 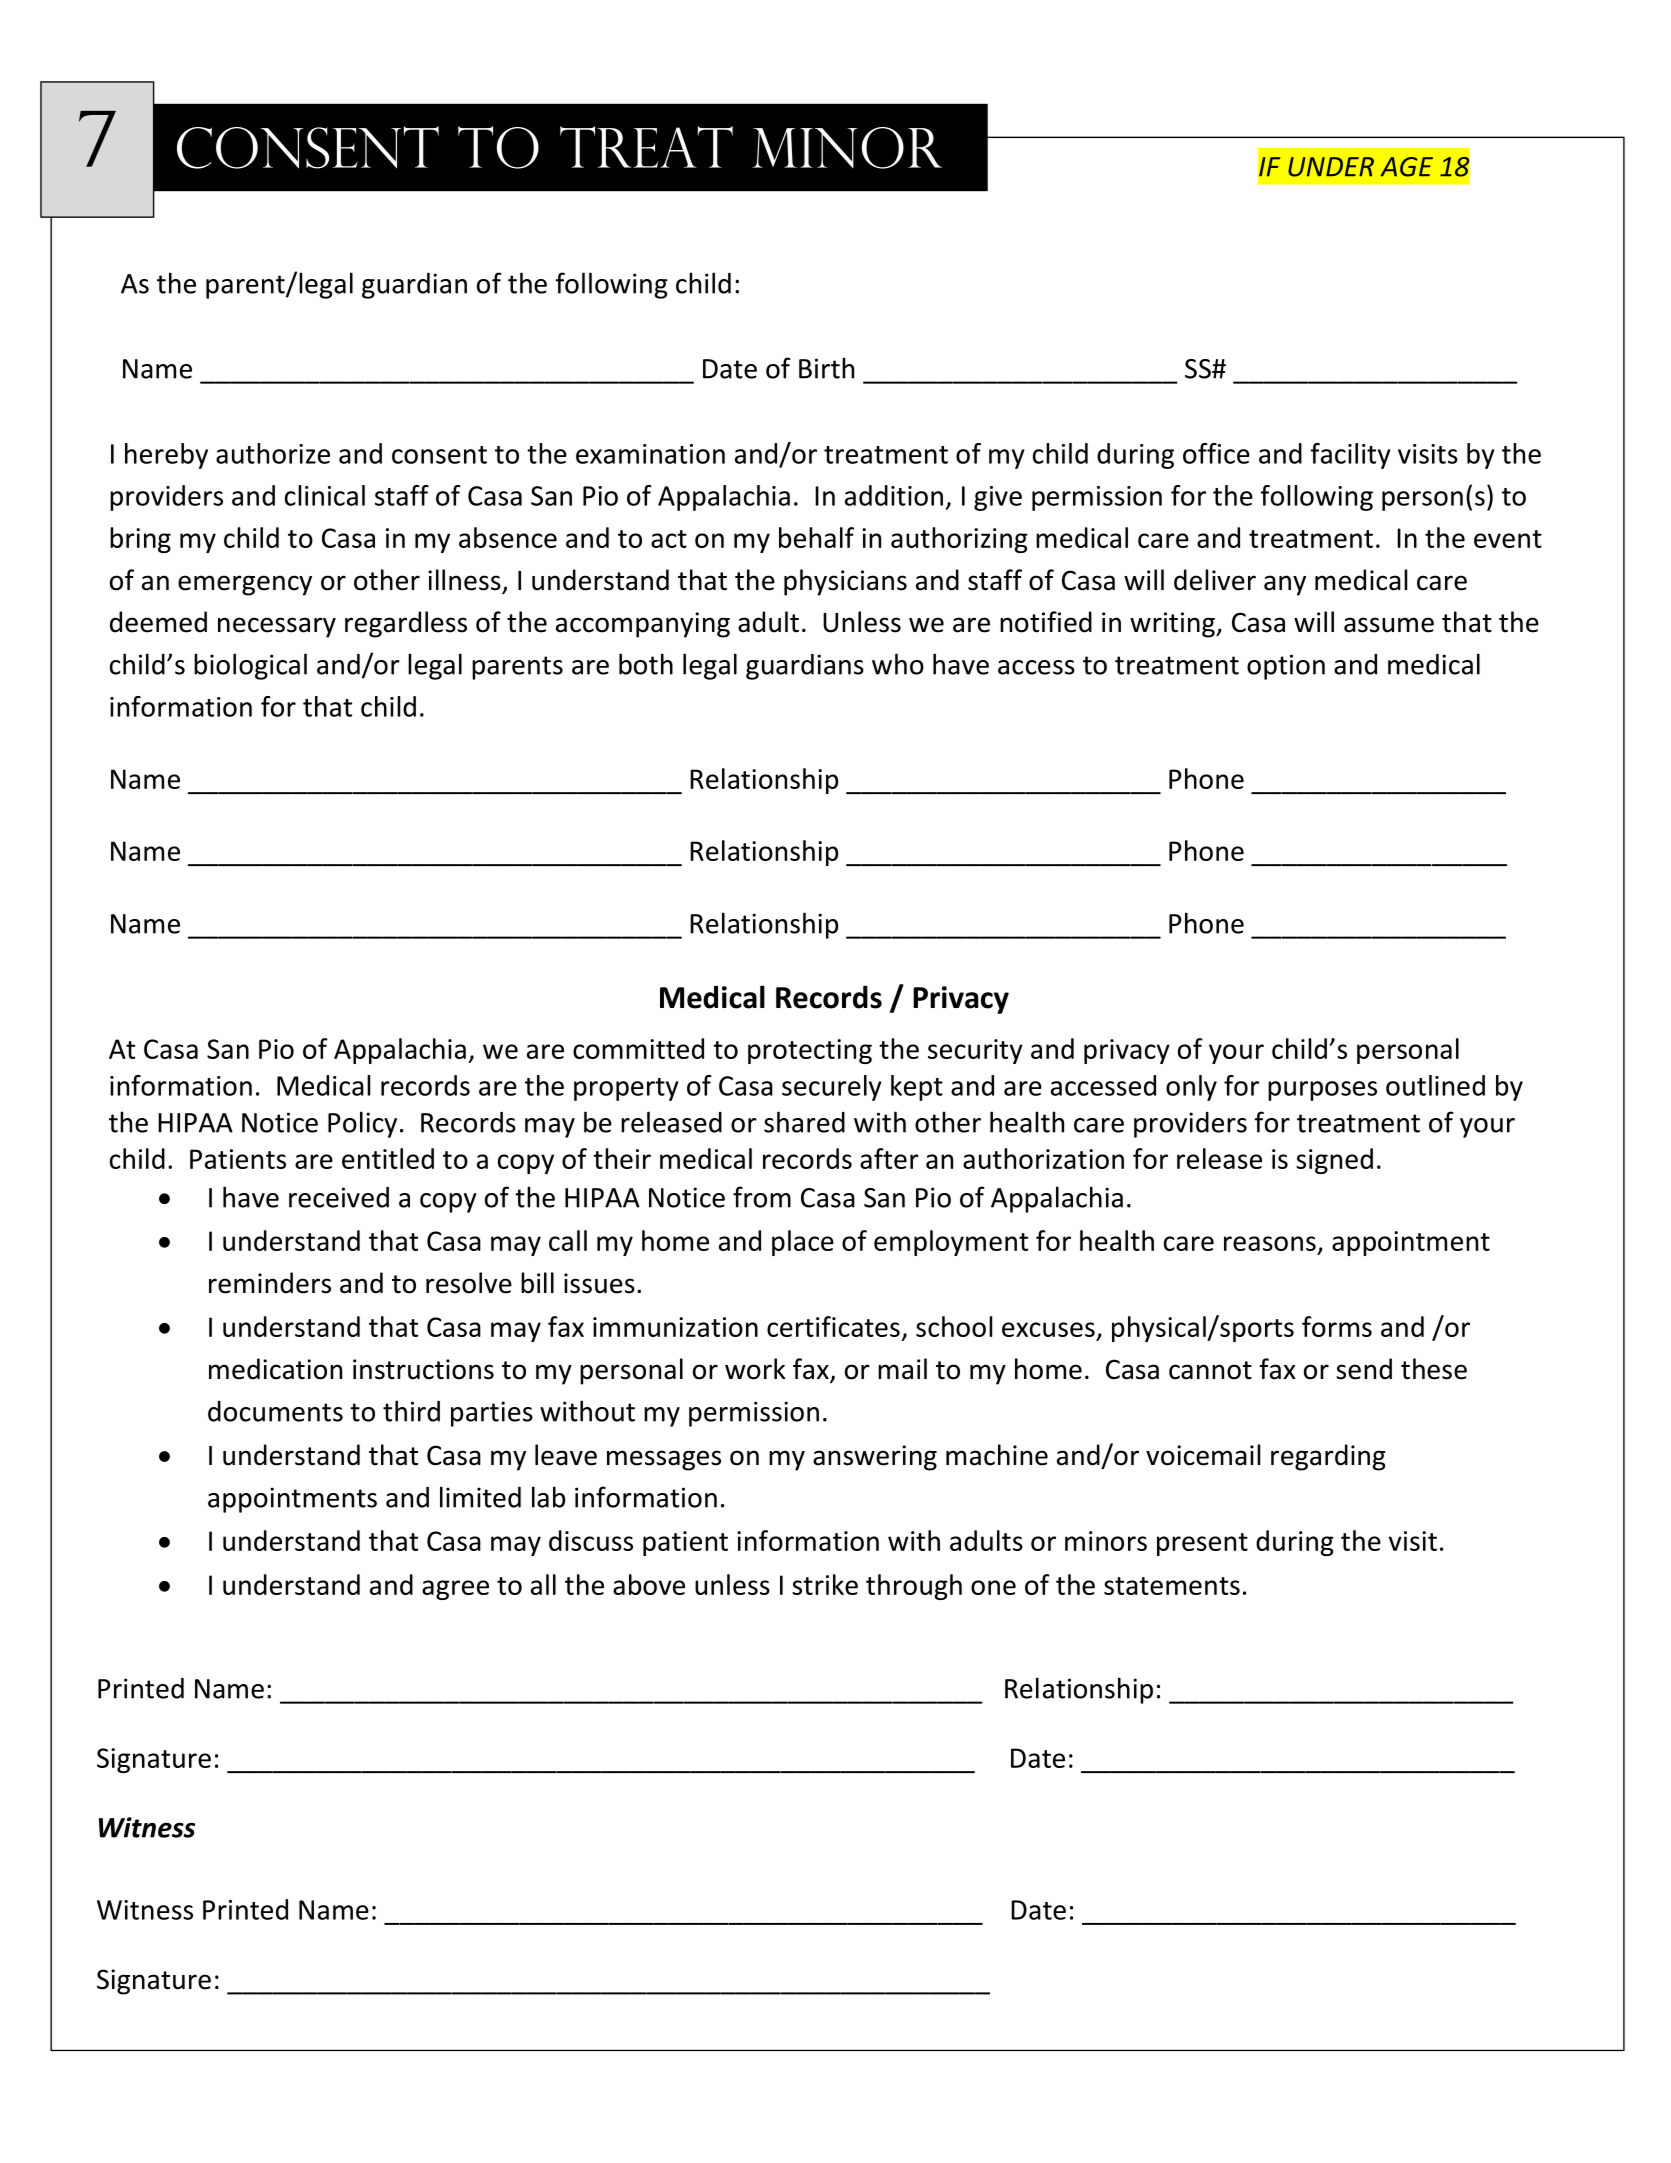 What do you see at coordinates (1286, 667) in the image?
I see `option` at bounding box center [1286, 667].
